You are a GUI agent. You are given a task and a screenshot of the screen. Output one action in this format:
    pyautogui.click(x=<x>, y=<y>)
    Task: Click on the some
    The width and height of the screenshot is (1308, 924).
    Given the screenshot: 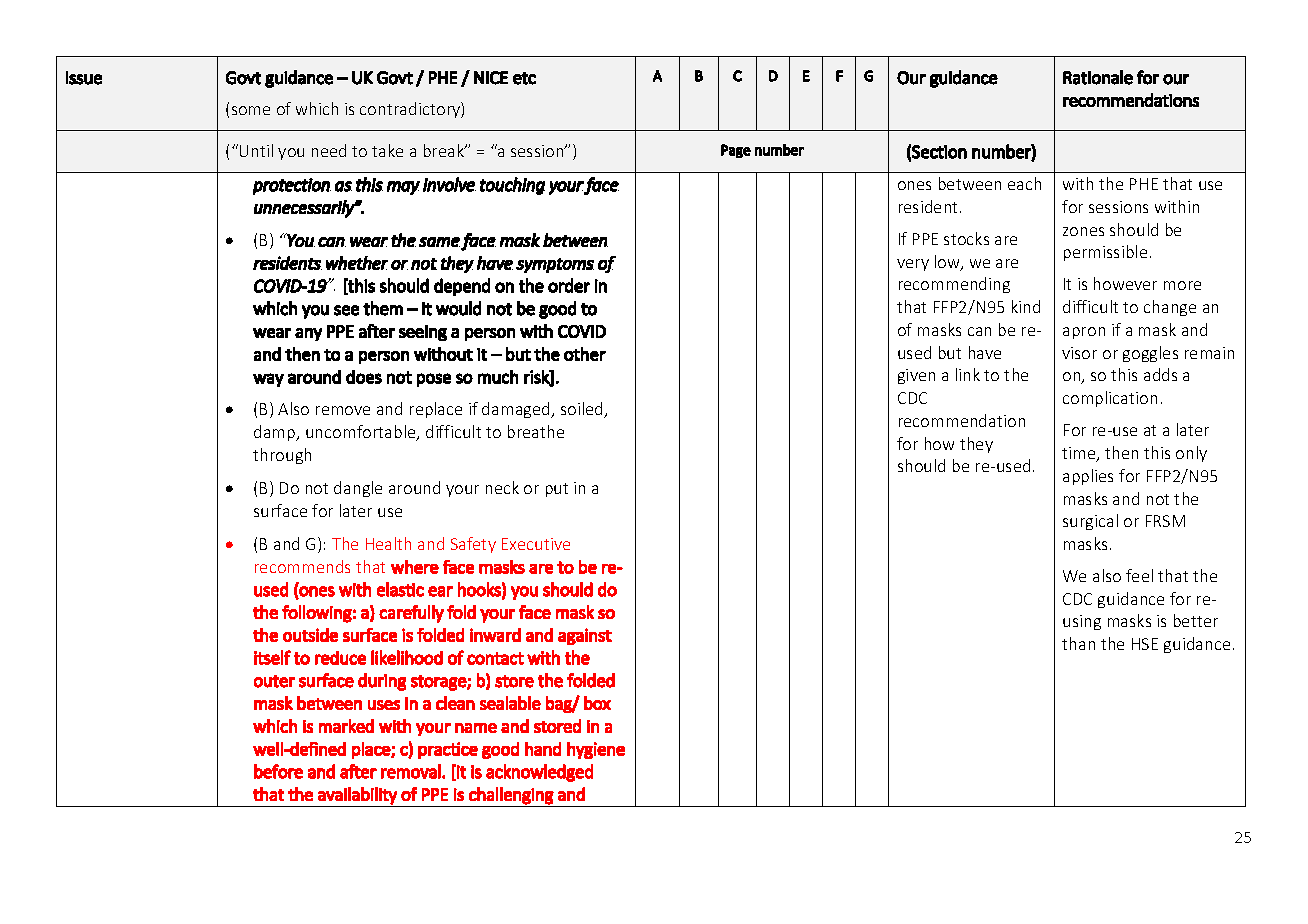 What is the action you would take?
    pyautogui.click(x=251, y=110)
